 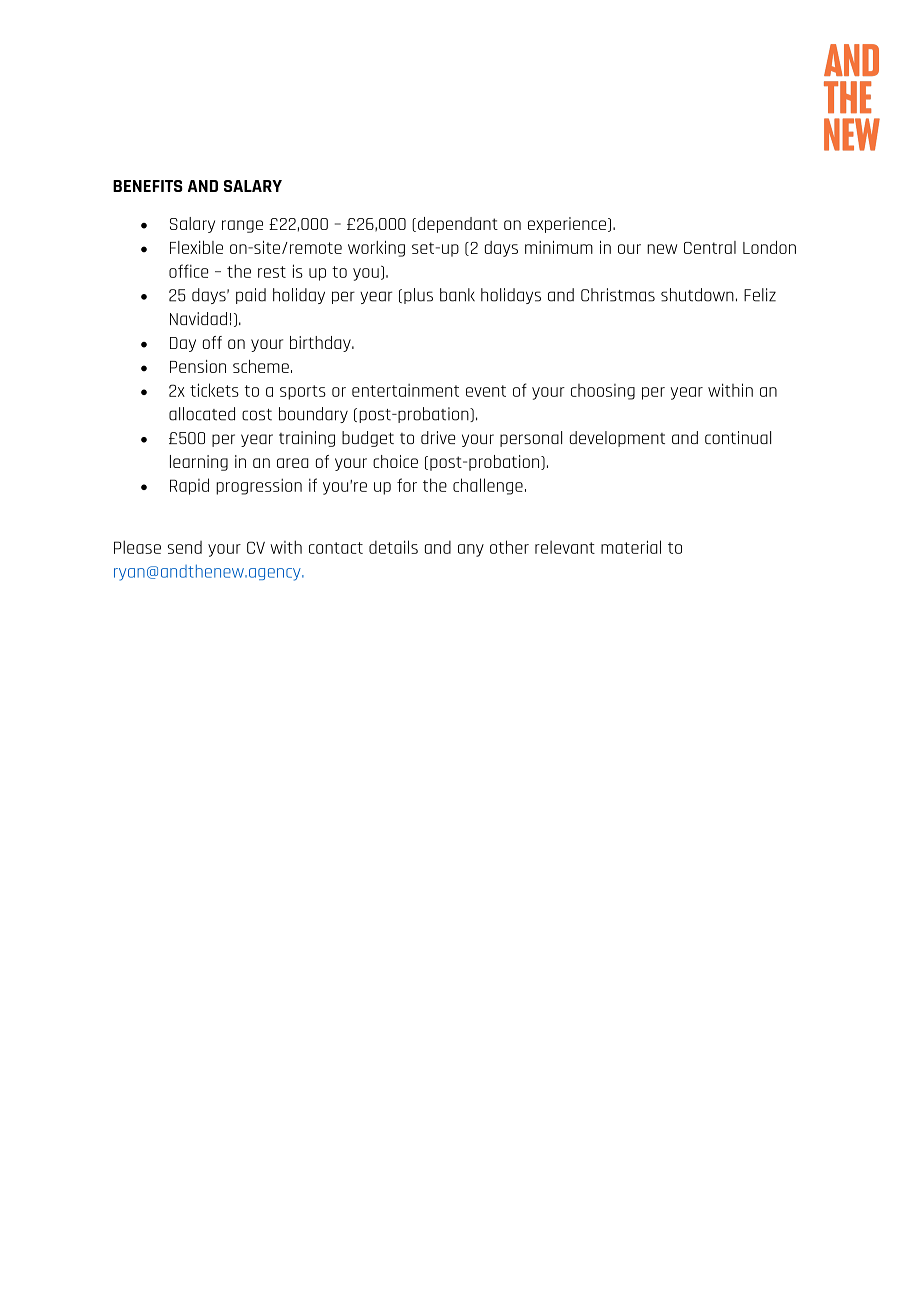 What do you see at coordinates (567, 225) in the screenshot?
I see `experience` at bounding box center [567, 225].
